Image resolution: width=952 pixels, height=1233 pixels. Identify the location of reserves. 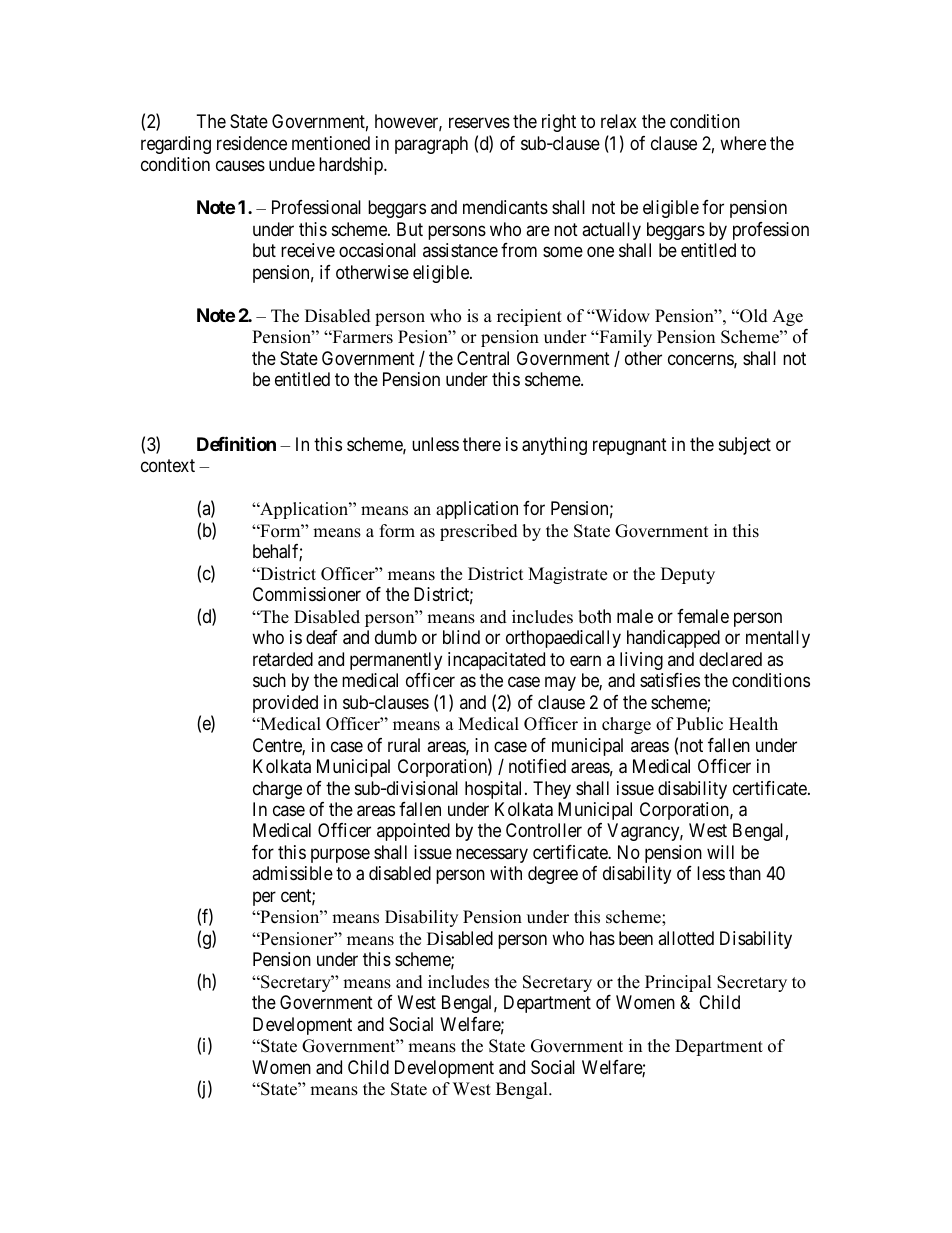
(479, 123).
